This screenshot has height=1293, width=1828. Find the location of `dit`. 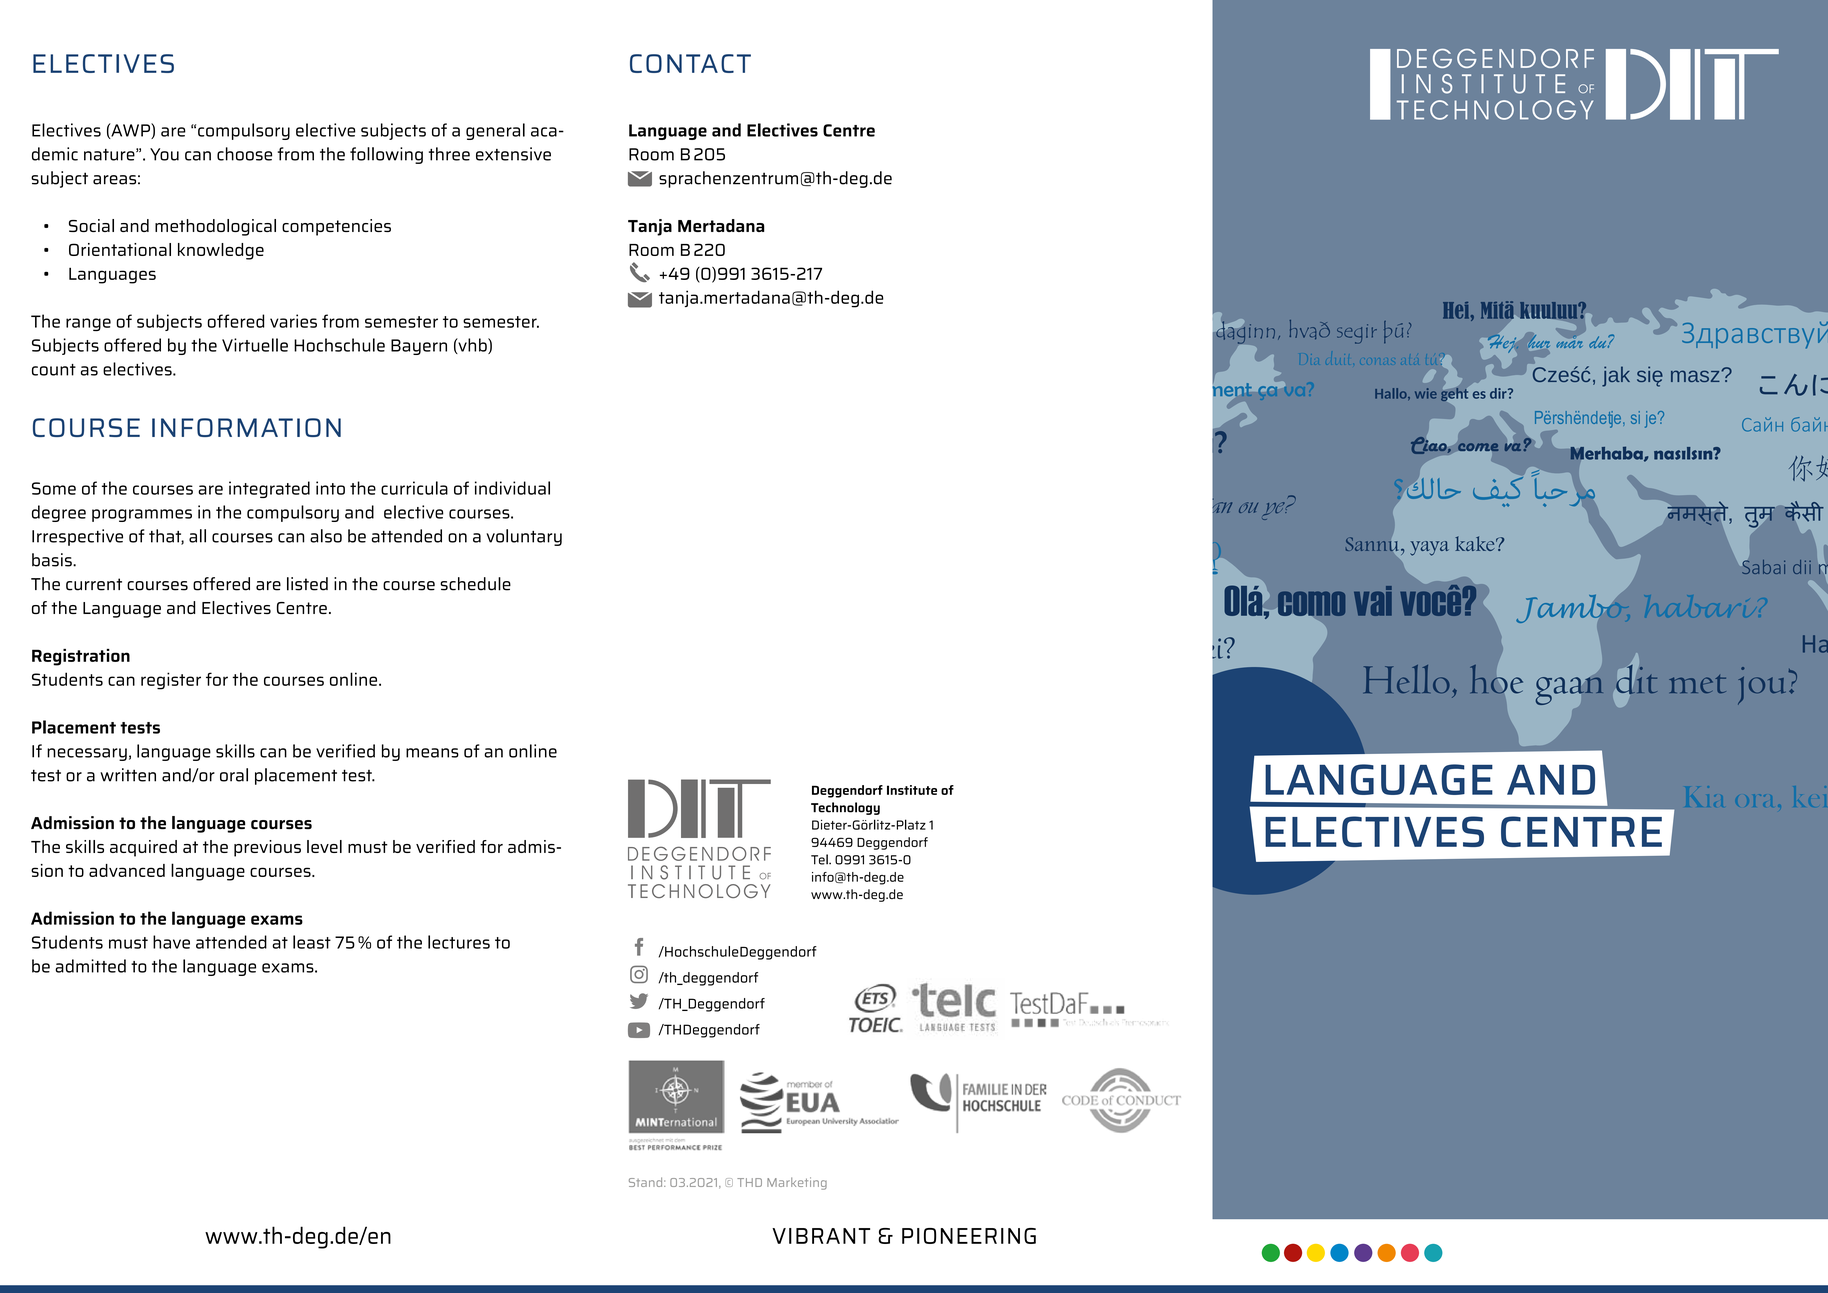

dit is located at coordinates (1635, 679).
